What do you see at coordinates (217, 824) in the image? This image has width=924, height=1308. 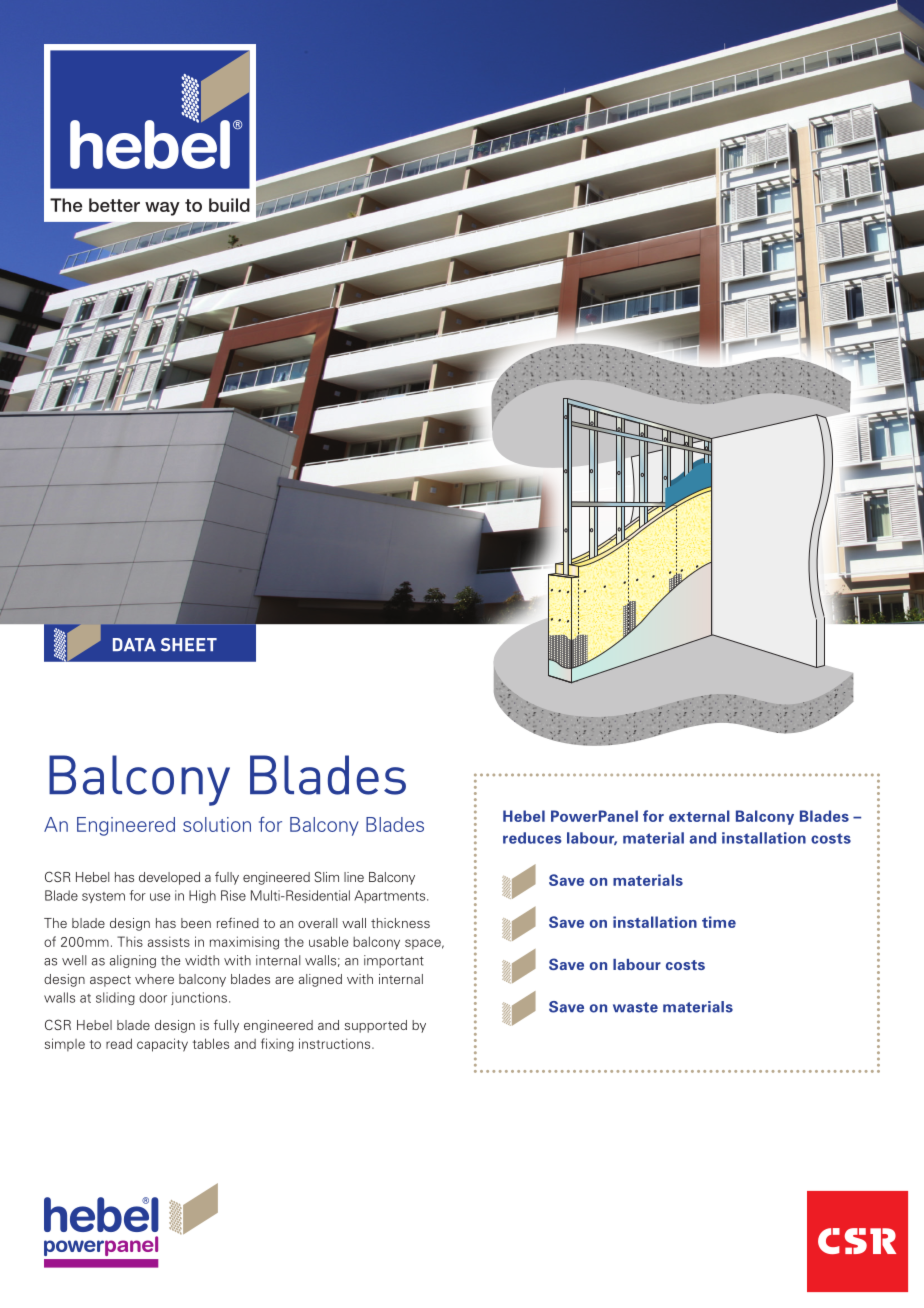 I see `solution` at bounding box center [217, 824].
